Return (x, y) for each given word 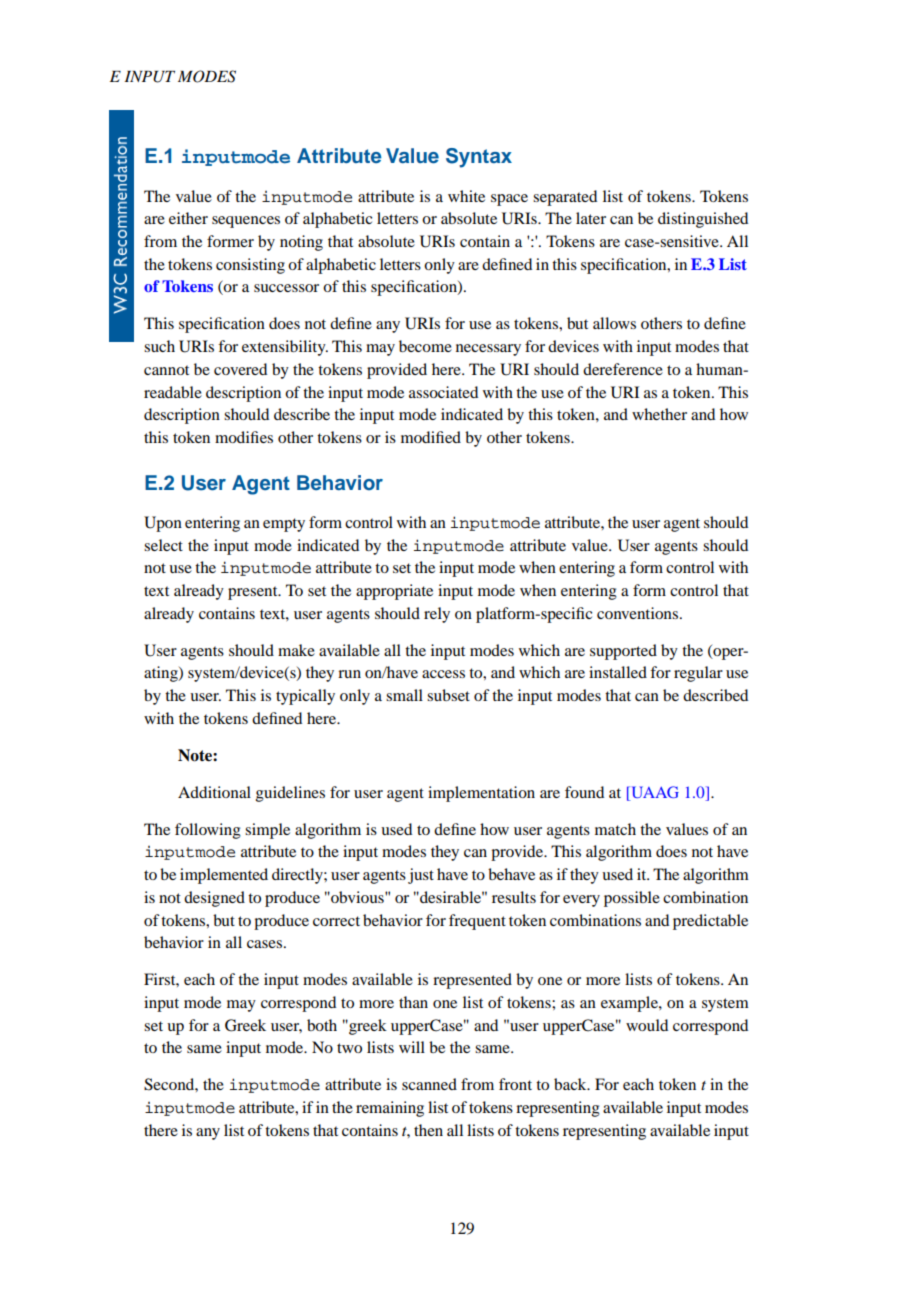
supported (623, 652)
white (466, 196)
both (322, 1025)
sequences (246, 222)
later (591, 218)
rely (437, 615)
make (296, 650)
